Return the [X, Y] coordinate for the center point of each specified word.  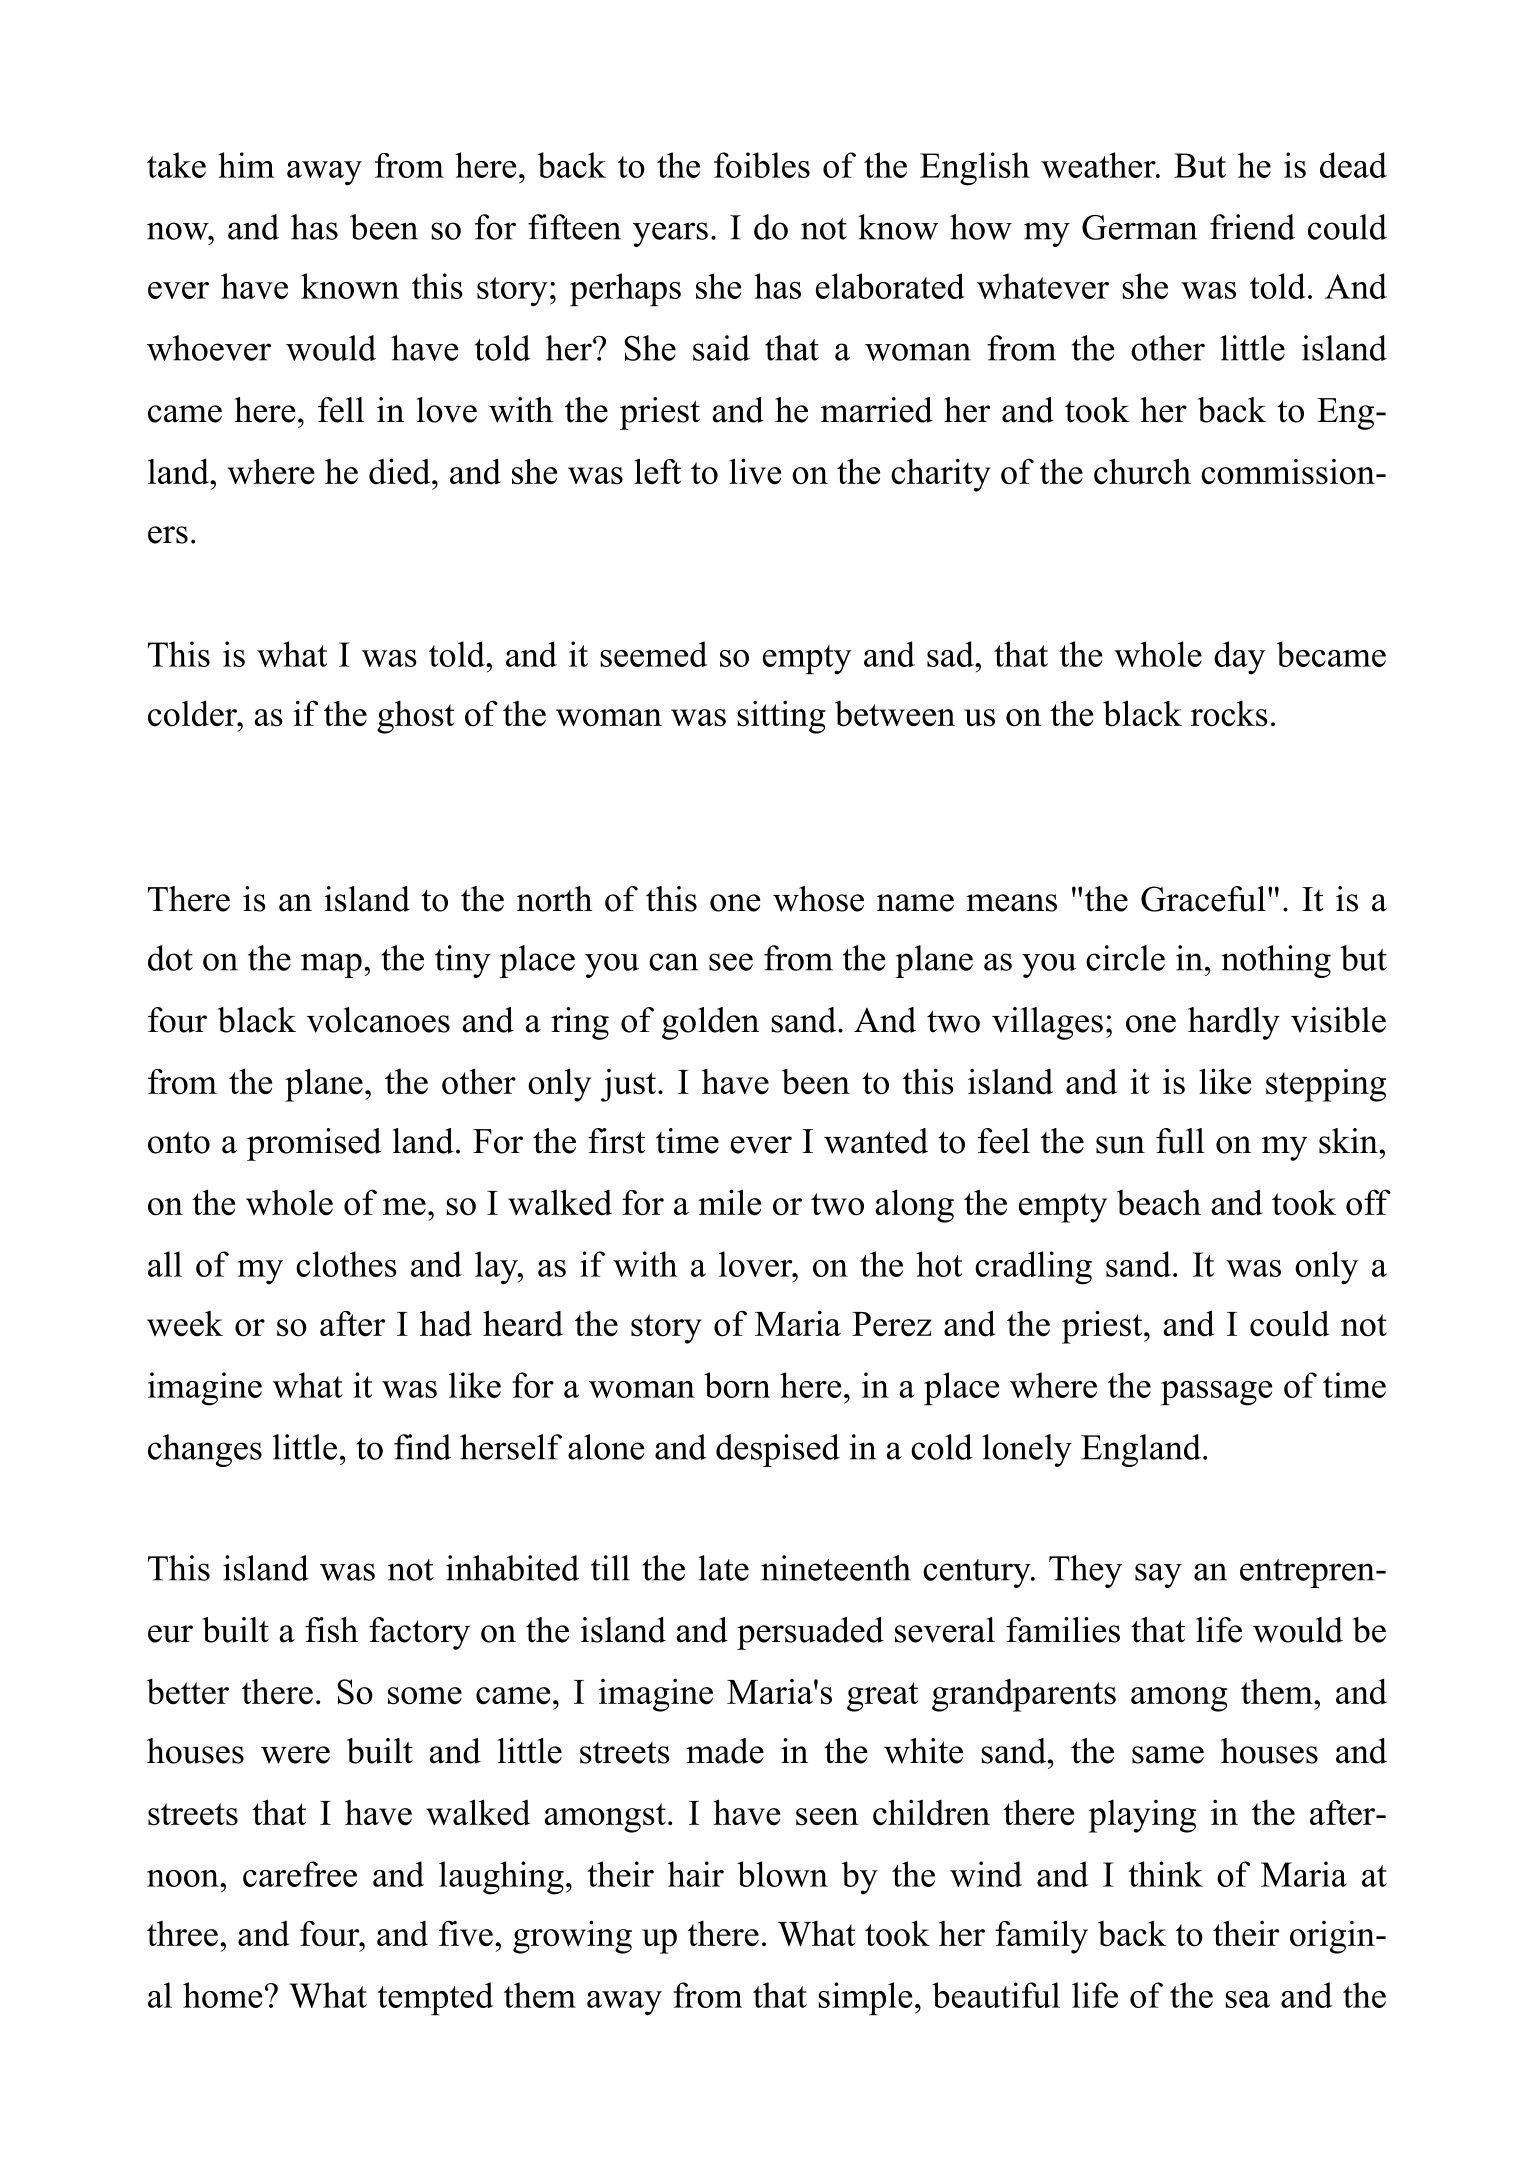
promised [314, 1144]
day [1239, 658]
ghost [416, 717]
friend [1252, 227]
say [1158, 1575]
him [246, 165]
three [182, 1934]
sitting [781, 717]
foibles [762, 165]
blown [782, 1874]
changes [205, 1450]
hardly [1234, 1023]
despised [778, 1450]
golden [710, 1023]
